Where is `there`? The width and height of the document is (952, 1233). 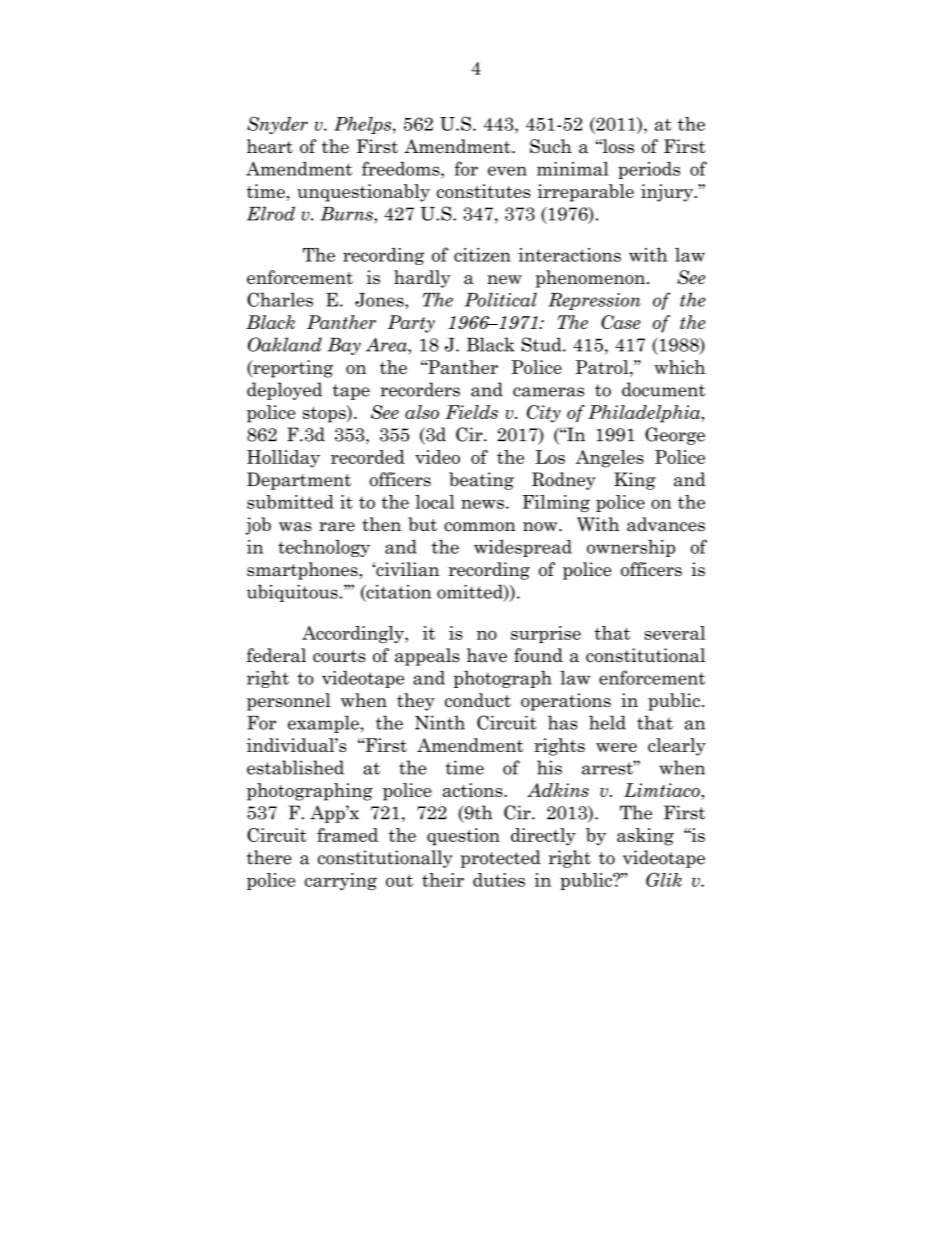 there is located at coordinates (269, 857).
